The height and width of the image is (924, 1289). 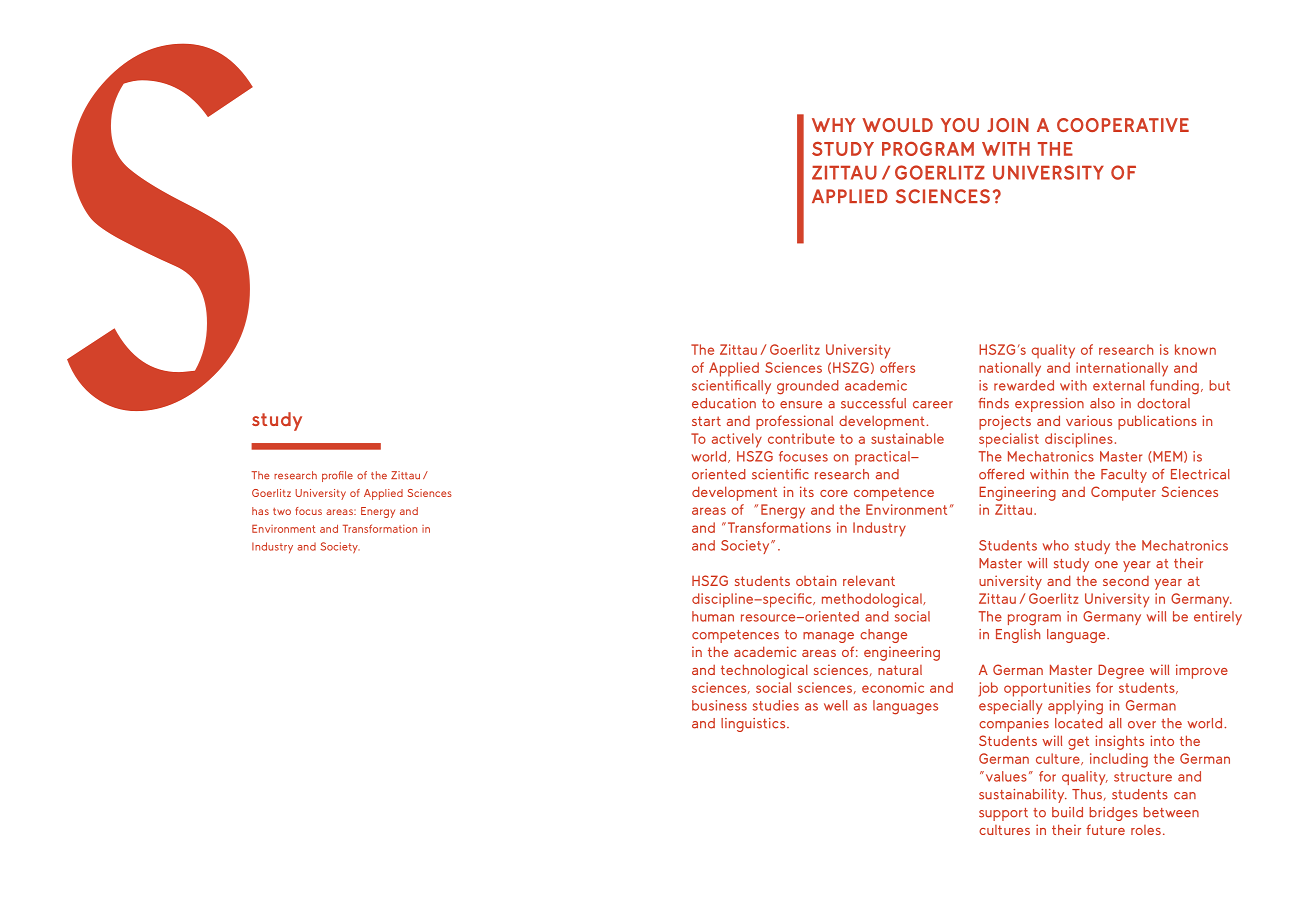 I want to click on WOULD, so click(x=897, y=125).
